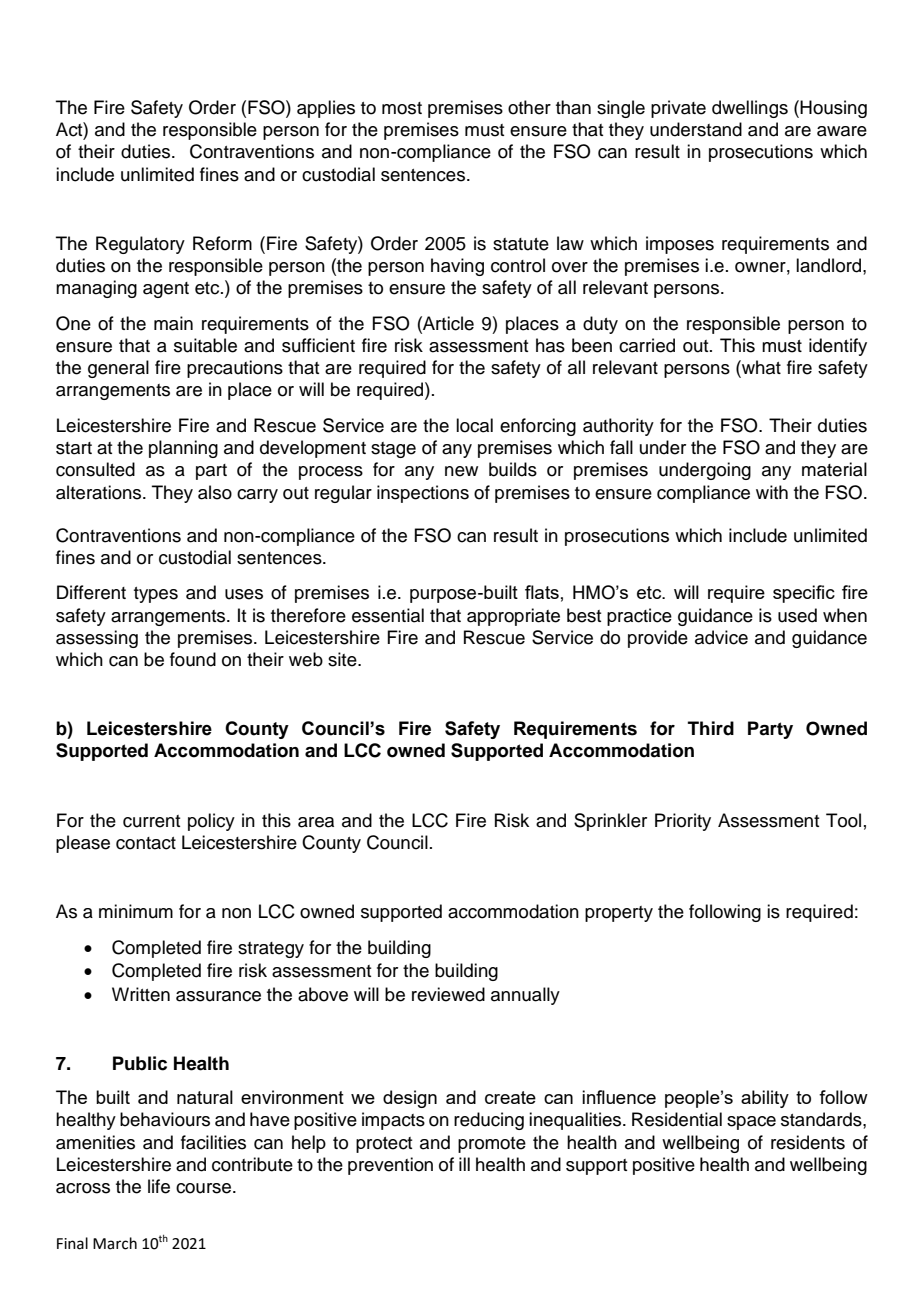 The image size is (924, 1308). What do you see at coordinates (159, 1186) in the screenshot?
I see `life` at bounding box center [159, 1186].
